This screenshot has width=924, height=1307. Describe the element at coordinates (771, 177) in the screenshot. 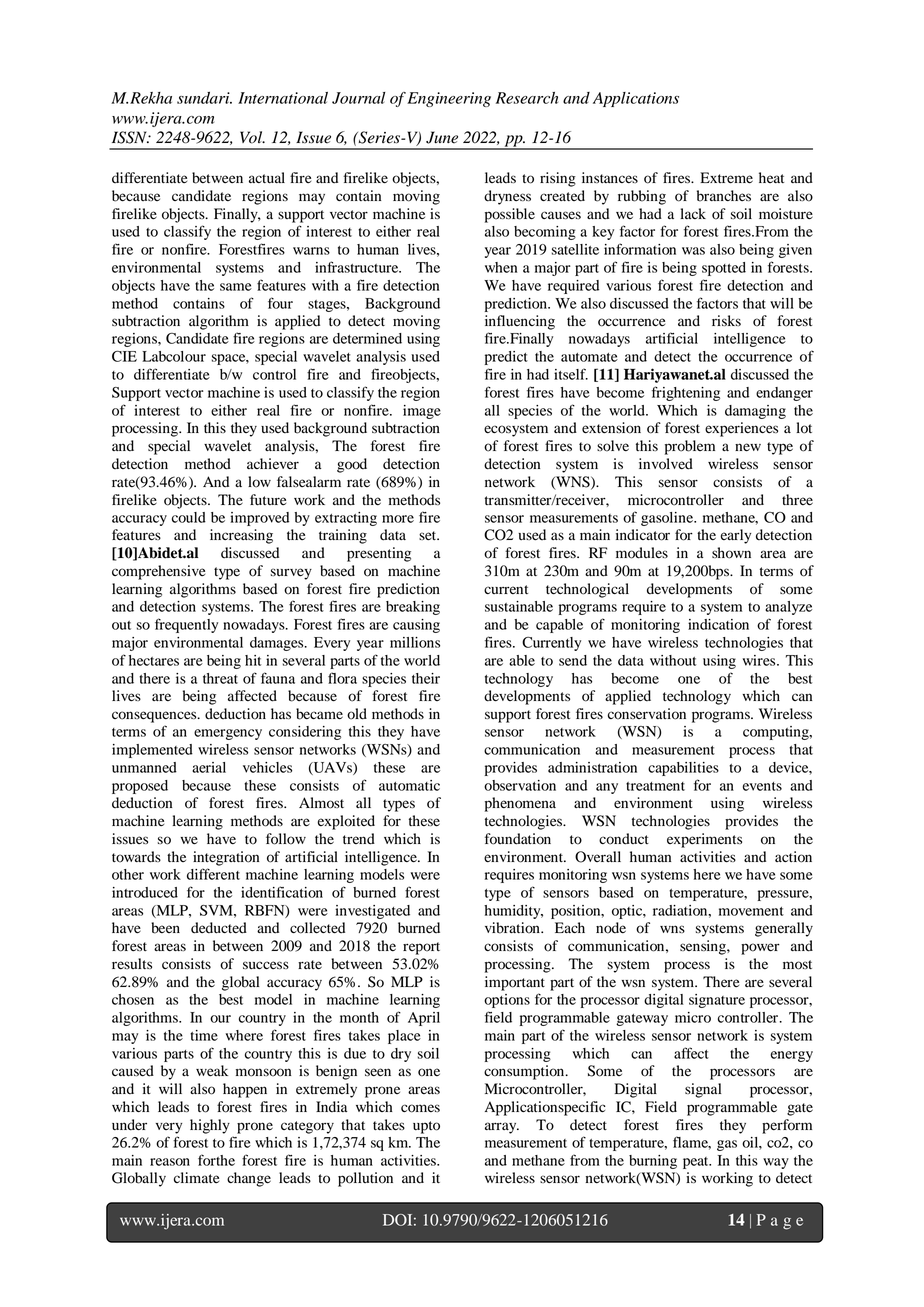

I see `heat` at that location.
